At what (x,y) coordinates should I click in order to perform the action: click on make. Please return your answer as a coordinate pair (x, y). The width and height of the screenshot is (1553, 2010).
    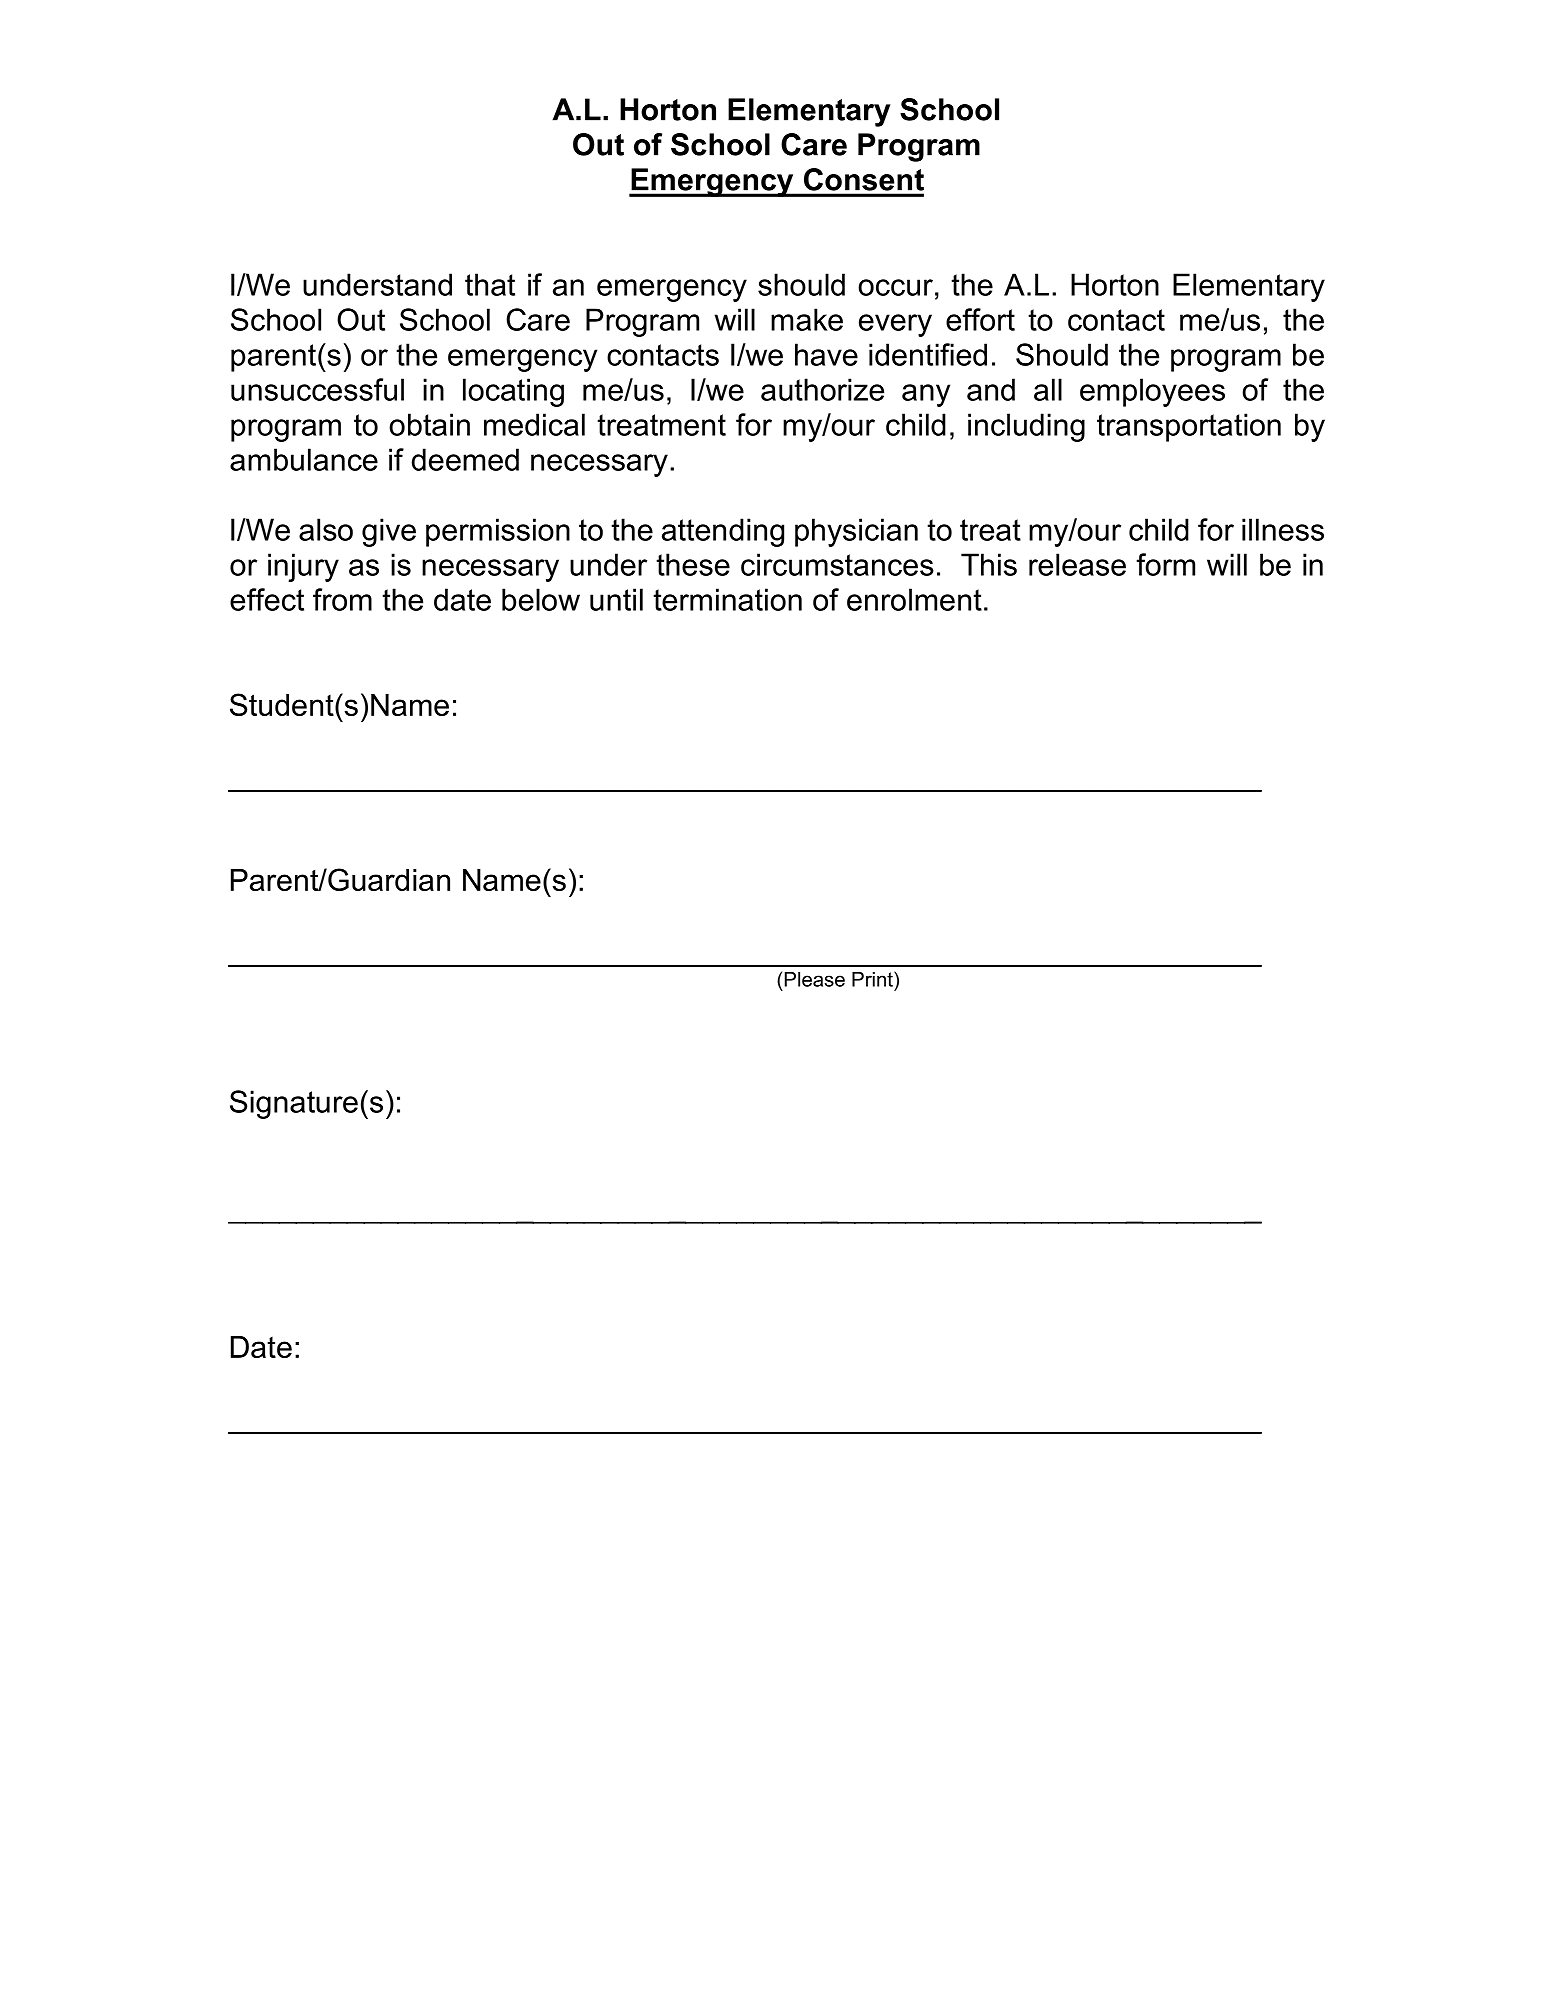
    Looking at the image, I should click on (807, 319).
